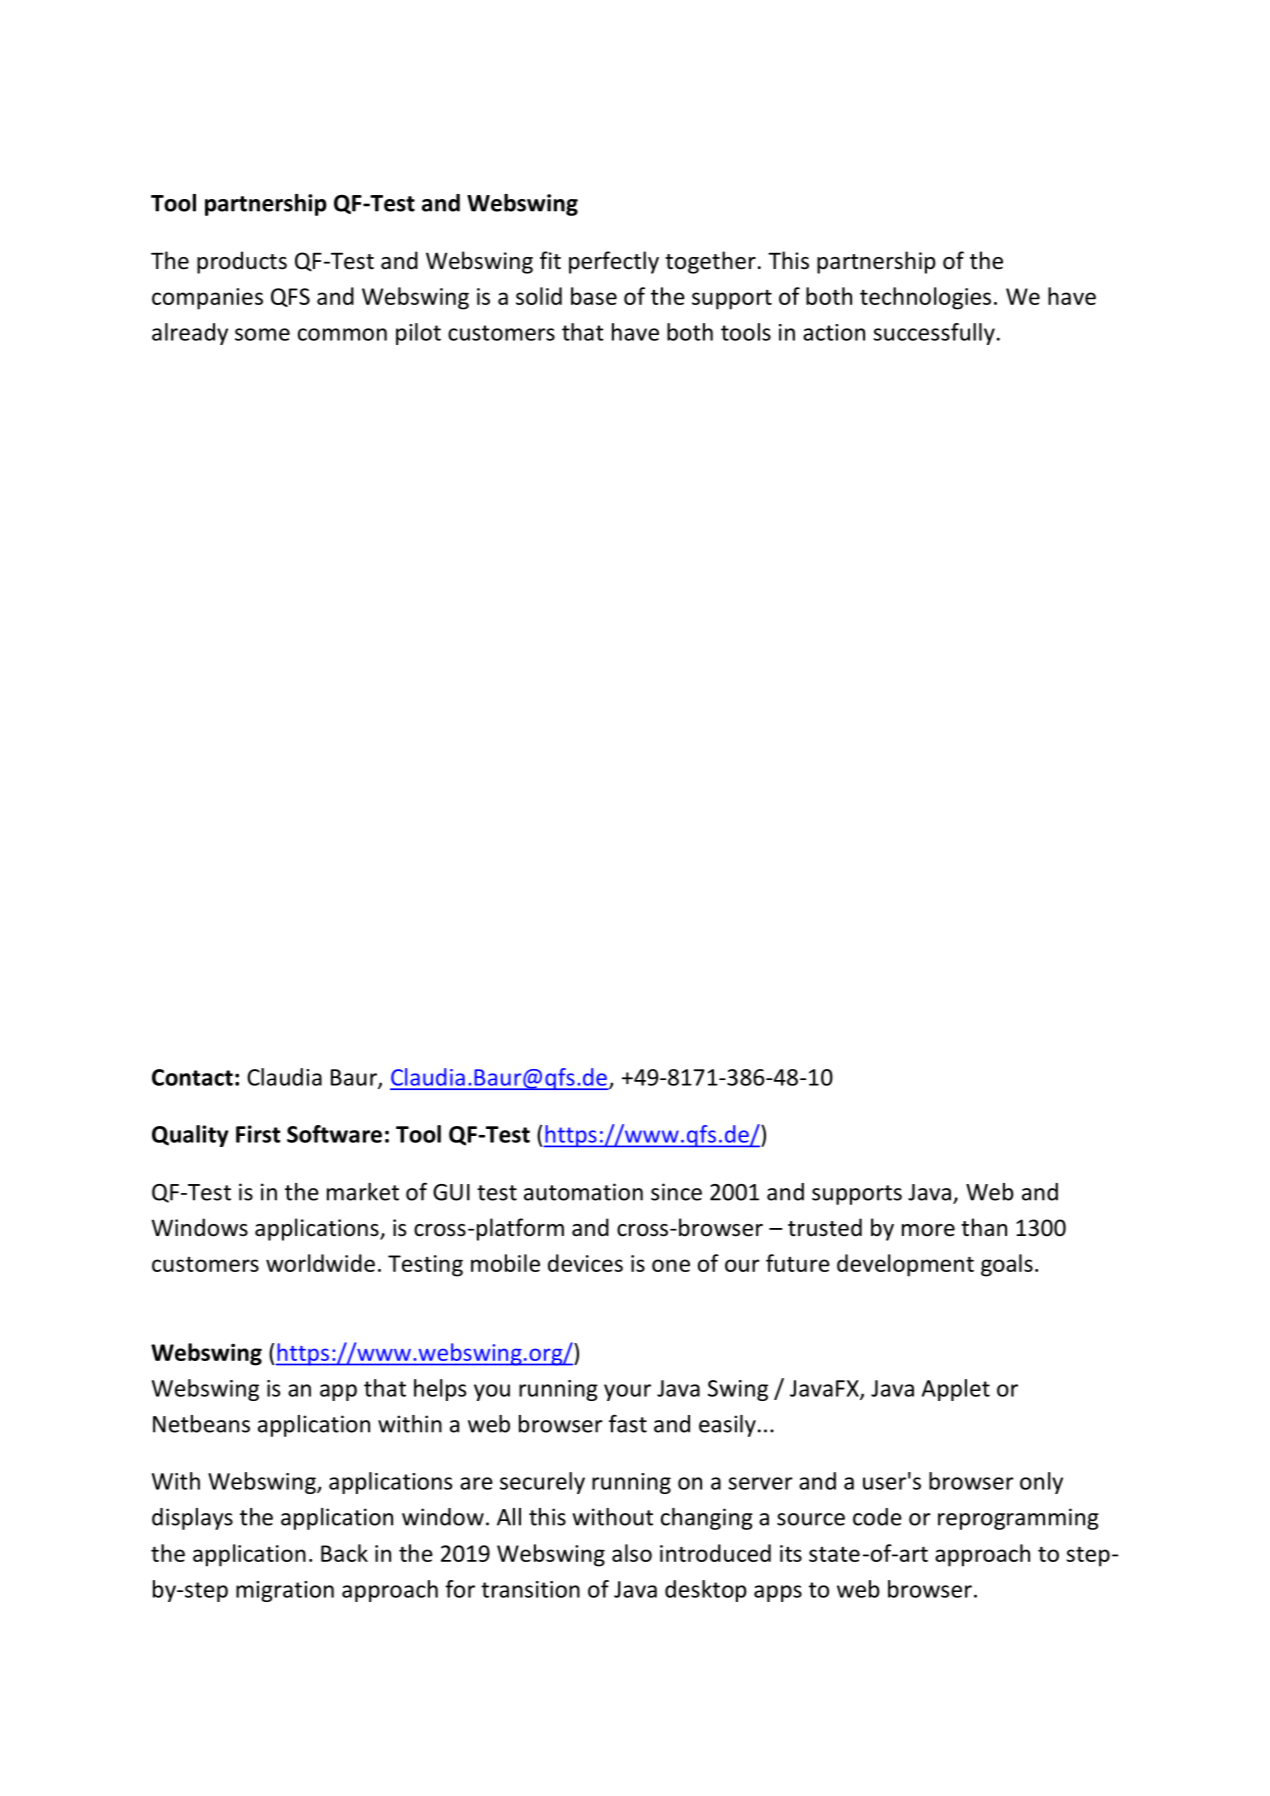 Image resolution: width=1270 pixels, height=1796 pixels. What do you see at coordinates (262, 334) in the screenshot?
I see `some` at bounding box center [262, 334].
